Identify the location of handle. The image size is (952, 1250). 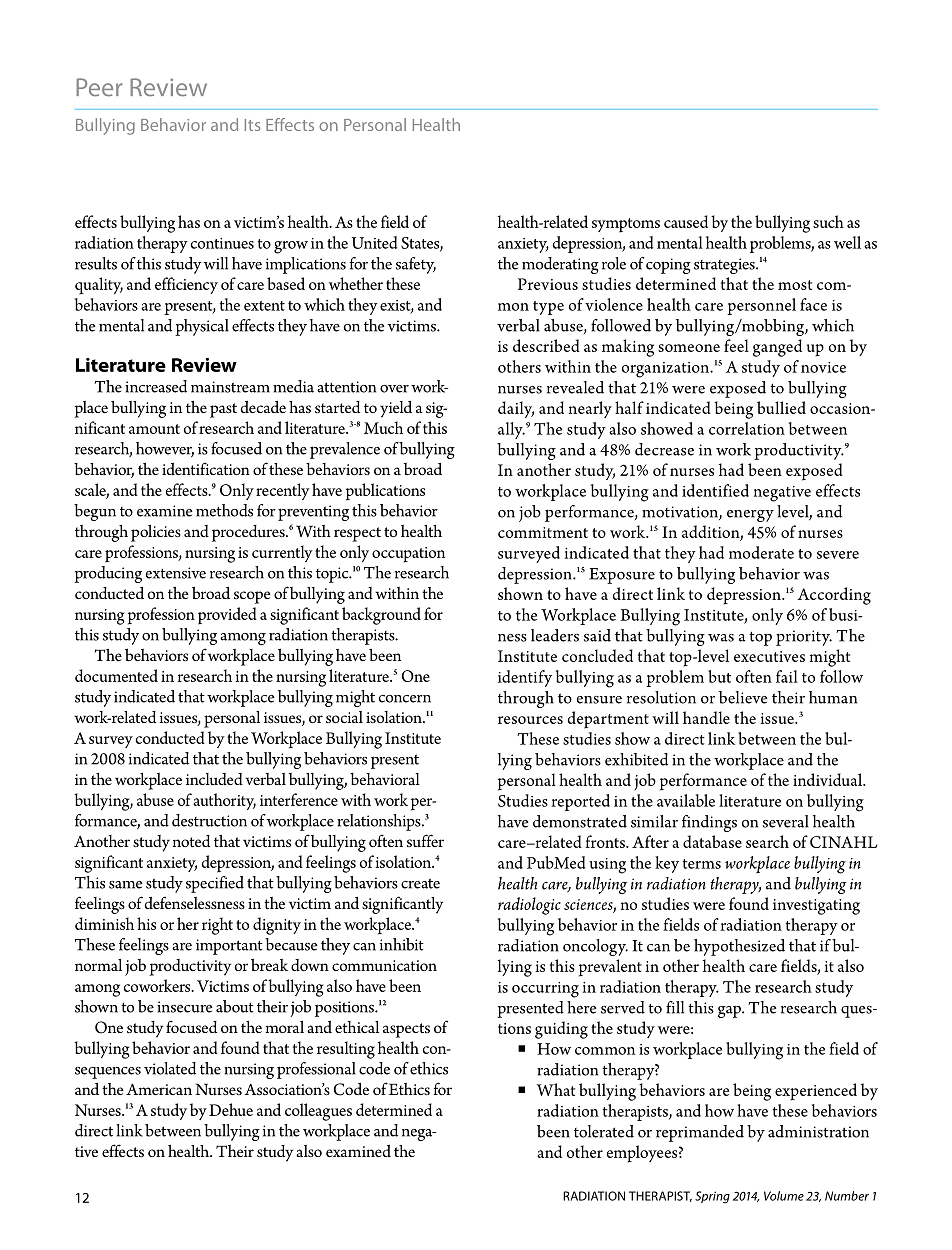
(706, 717).
